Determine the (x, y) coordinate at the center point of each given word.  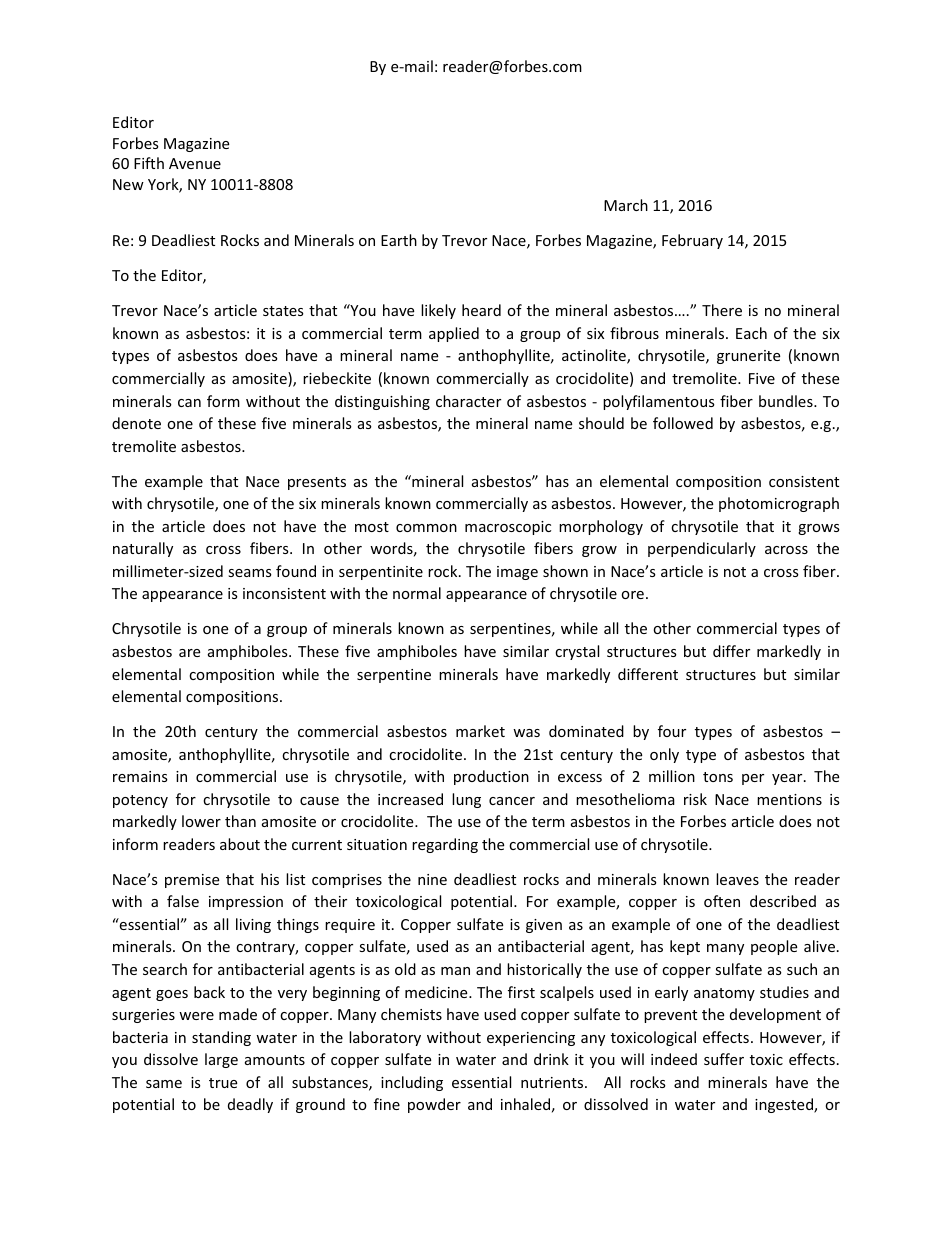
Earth (399, 240)
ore (632, 595)
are (189, 653)
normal (417, 593)
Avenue (195, 163)
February (692, 241)
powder (434, 1105)
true (223, 1083)
